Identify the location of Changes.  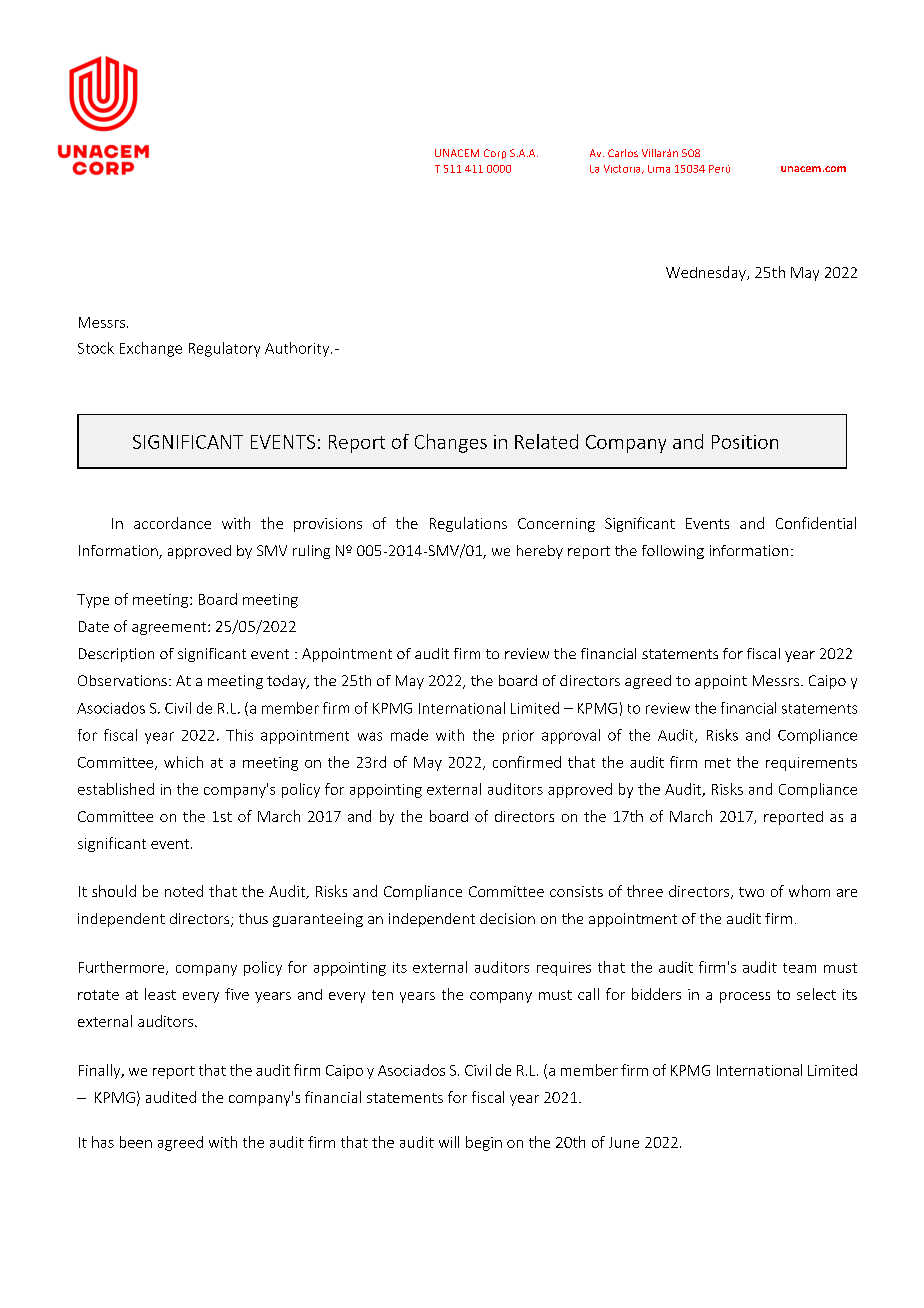
(451, 443).
